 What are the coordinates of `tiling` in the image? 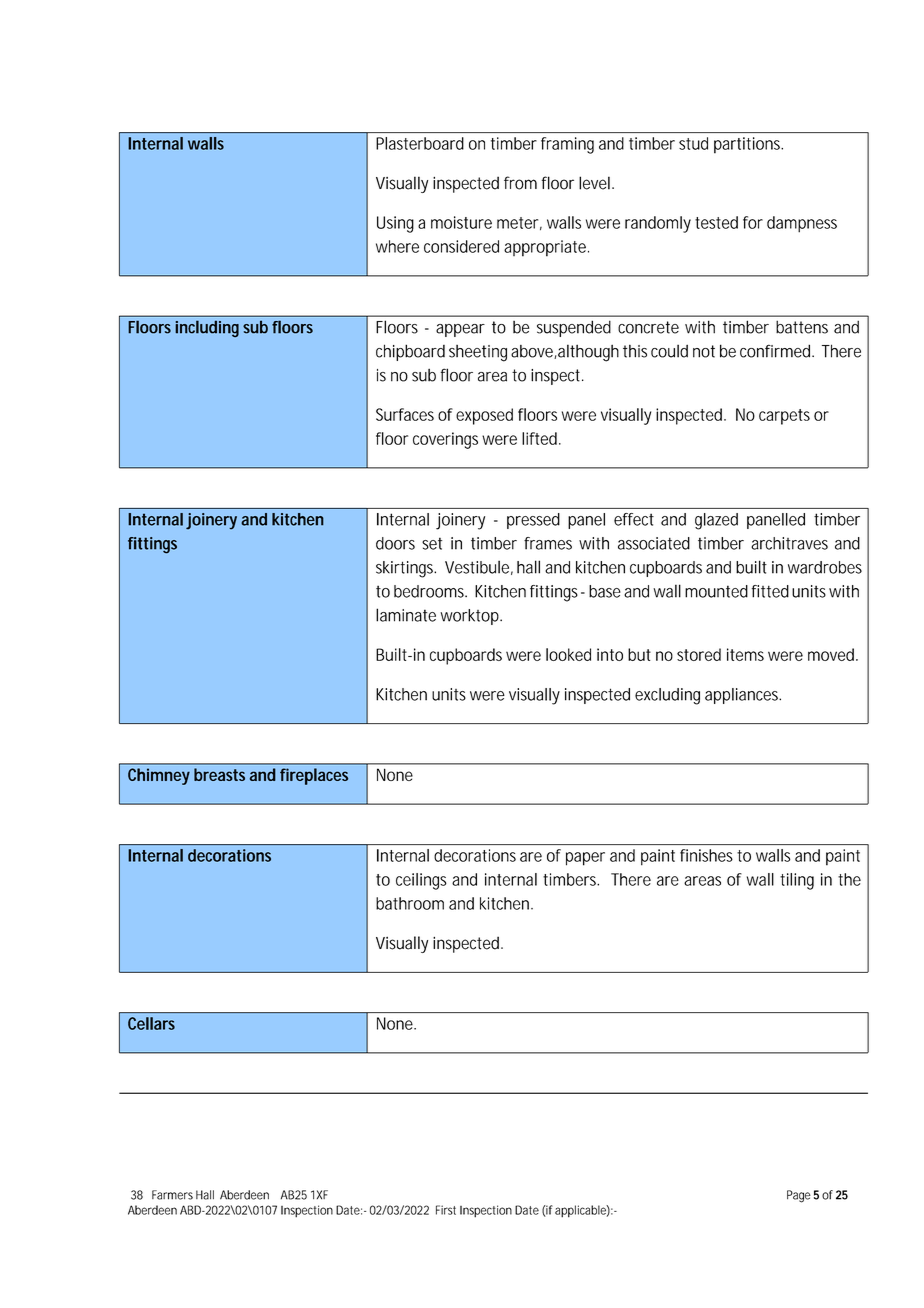 It's located at (797, 881).
